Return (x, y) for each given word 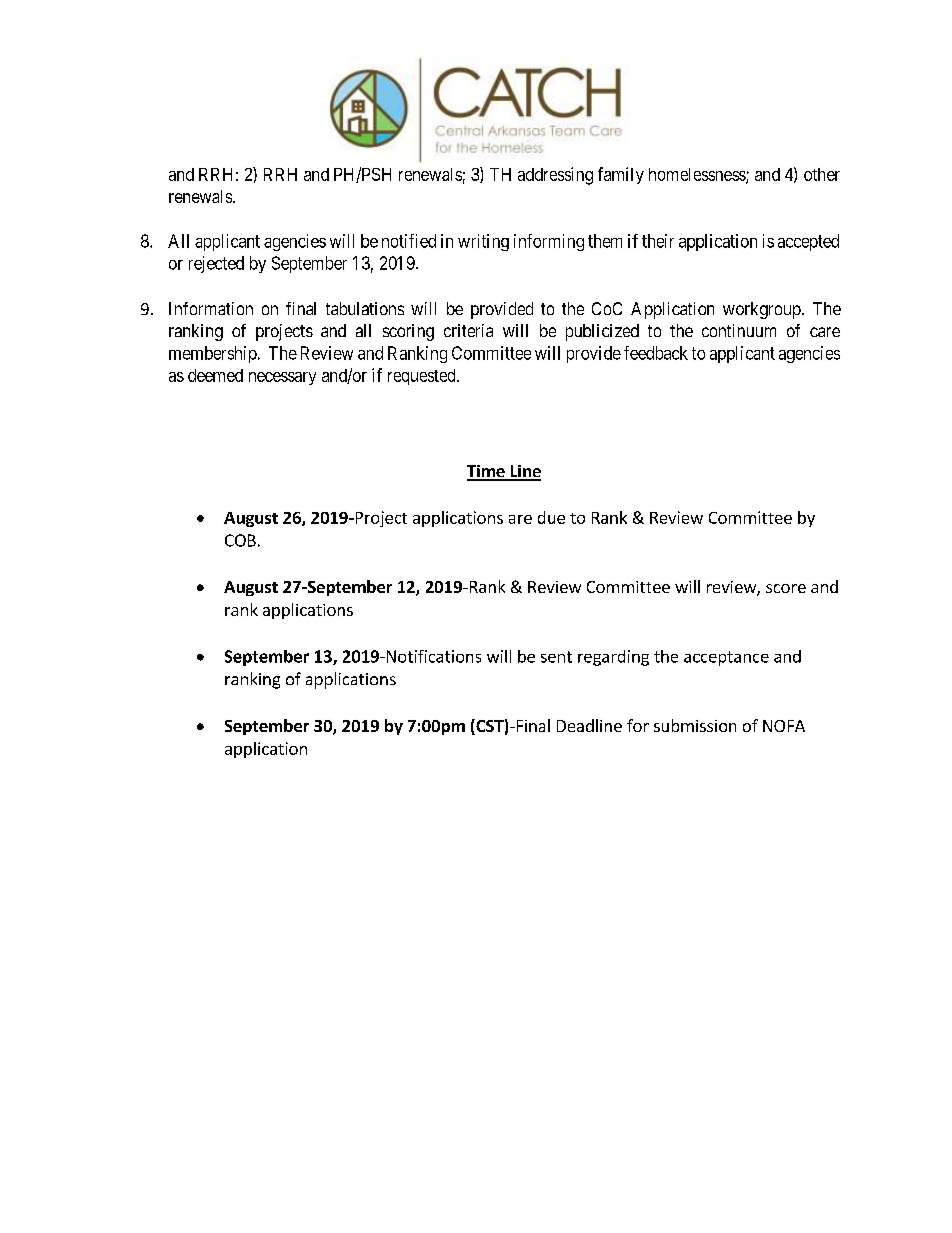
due (551, 517)
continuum (739, 330)
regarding (613, 658)
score (786, 588)
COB (240, 540)
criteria (468, 330)
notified (409, 241)
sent (556, 657)
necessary (282, 378)
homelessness (698, 175)
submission (695, 725)
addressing (555, 176)
